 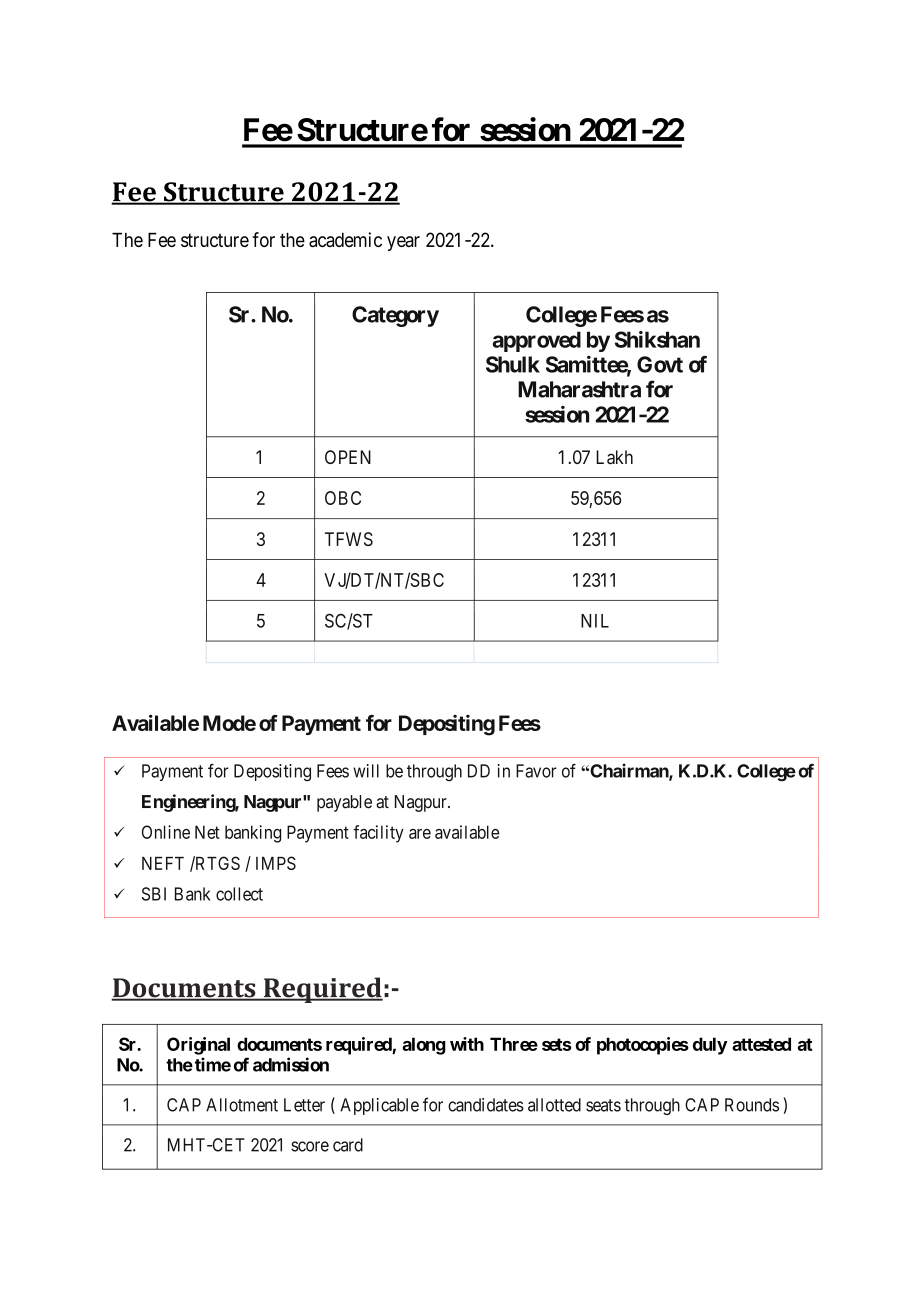 What do you see at coordinates (486, 1105) in the screenshot?
I see `candidates` at bounding box center [486, 1105].
